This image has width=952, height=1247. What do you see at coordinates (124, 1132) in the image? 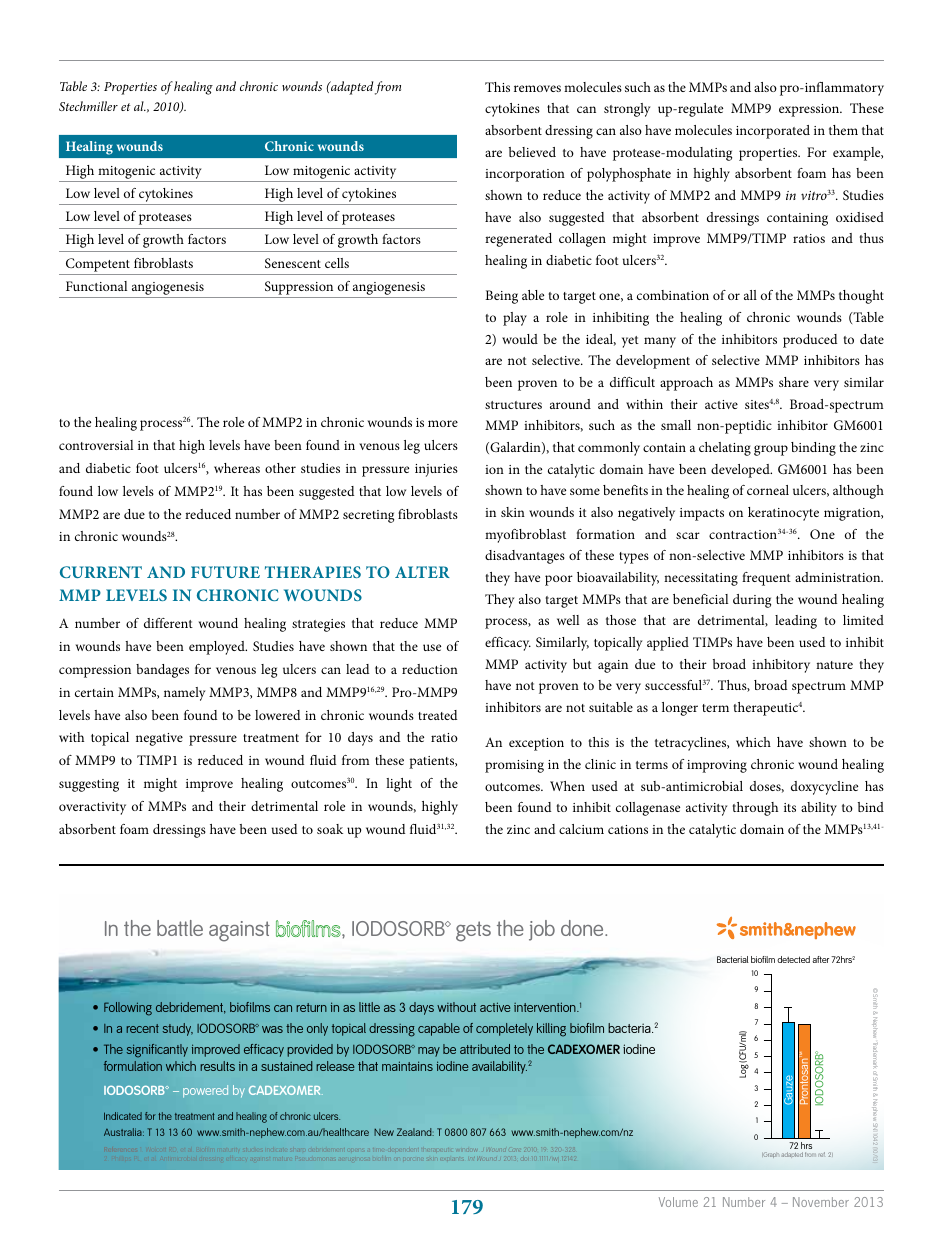
I see `Australia` at bounding box center [124, 1132].
